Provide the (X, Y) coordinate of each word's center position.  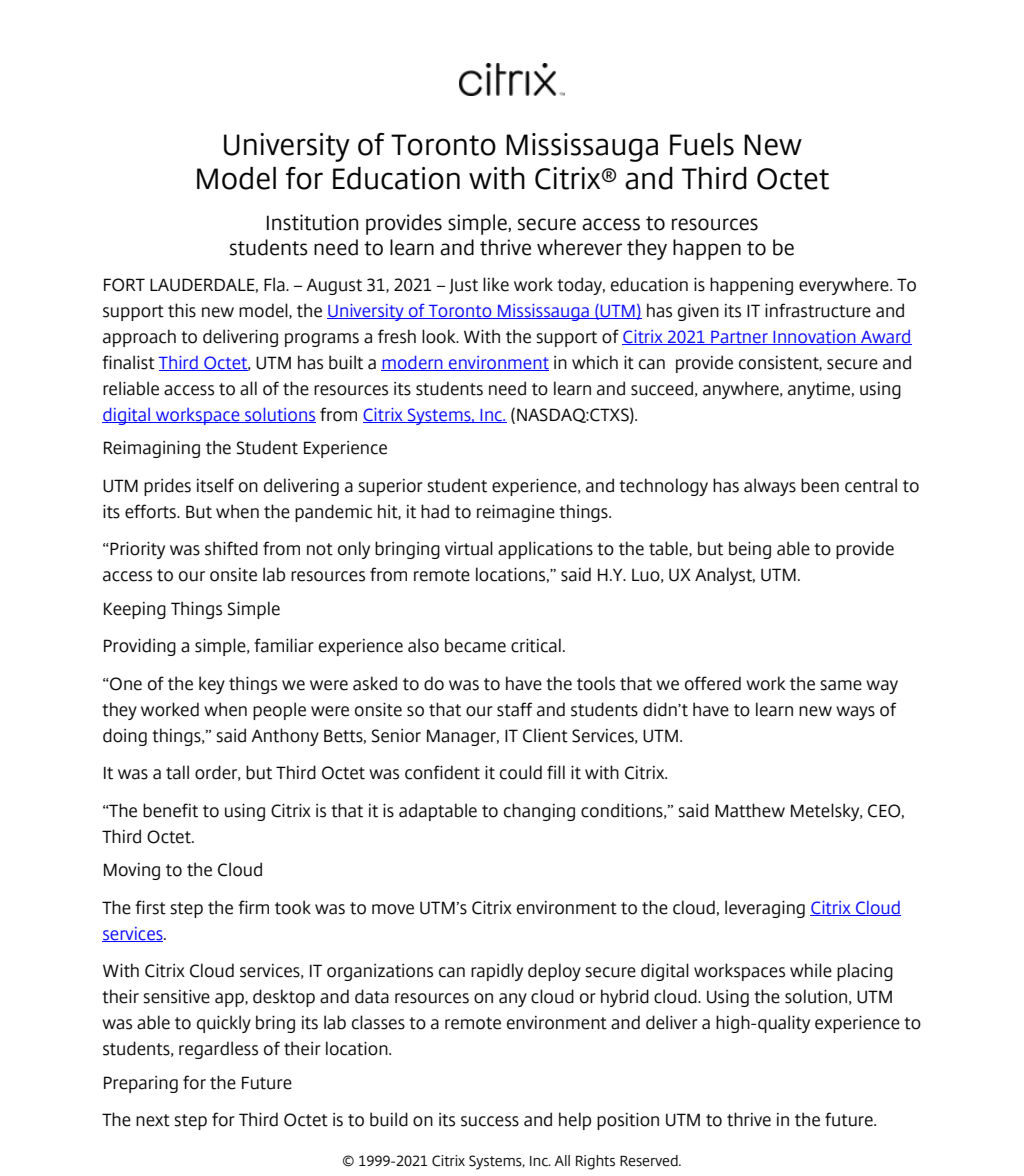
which (595, 362)
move (393, 909)
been (820, 485)
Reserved (650, 1161)
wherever (579, 247)
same (841, 685)
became (475, 645)
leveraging (765, 909)
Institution (312, 222)
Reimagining (152, 449)
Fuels (702, 144)
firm (253, 907)
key (212, 685)
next (153, 1120)
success (490, 1121)
